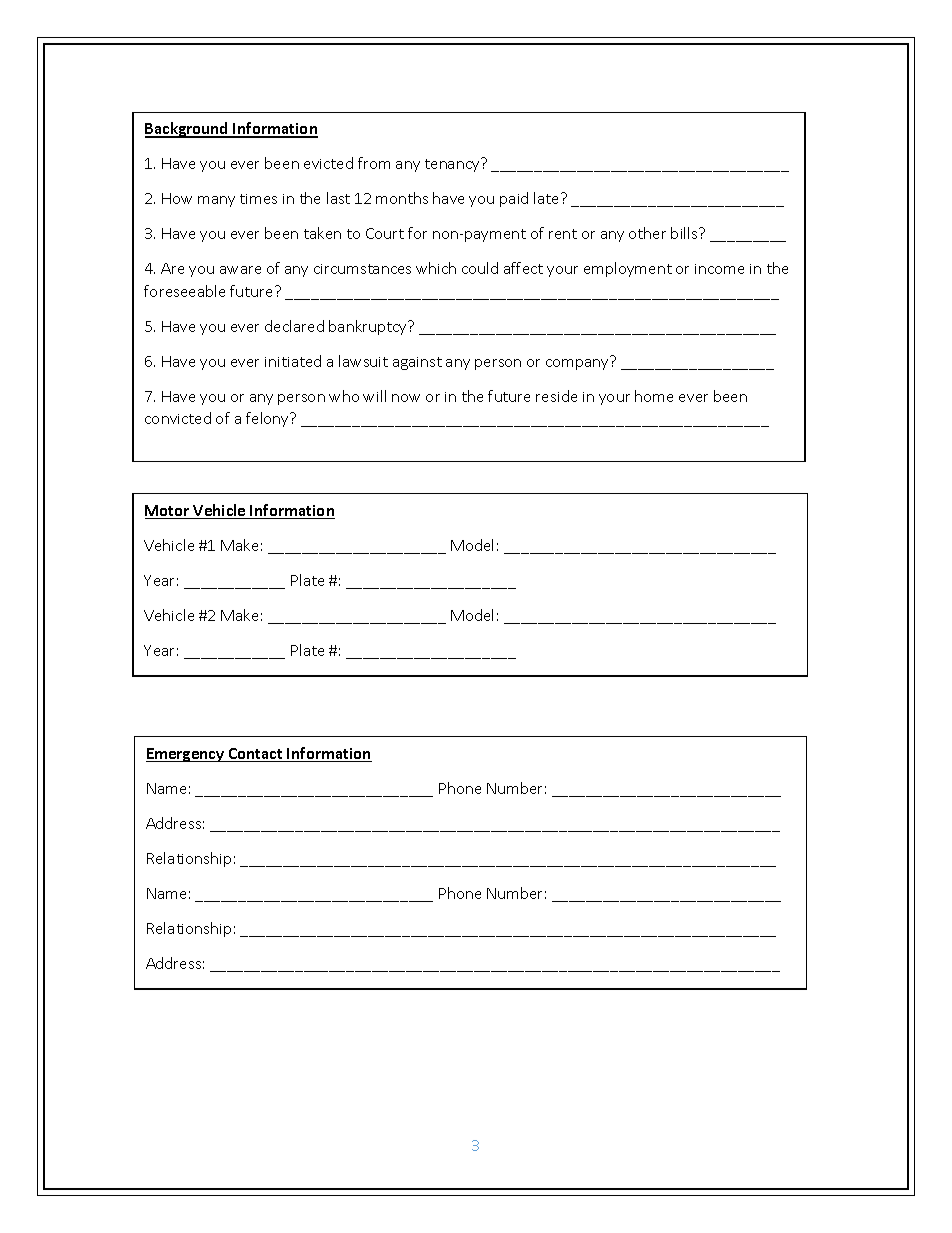 The height and width of the document is (1233, 952). I want to click on home, so click(654, 396).
